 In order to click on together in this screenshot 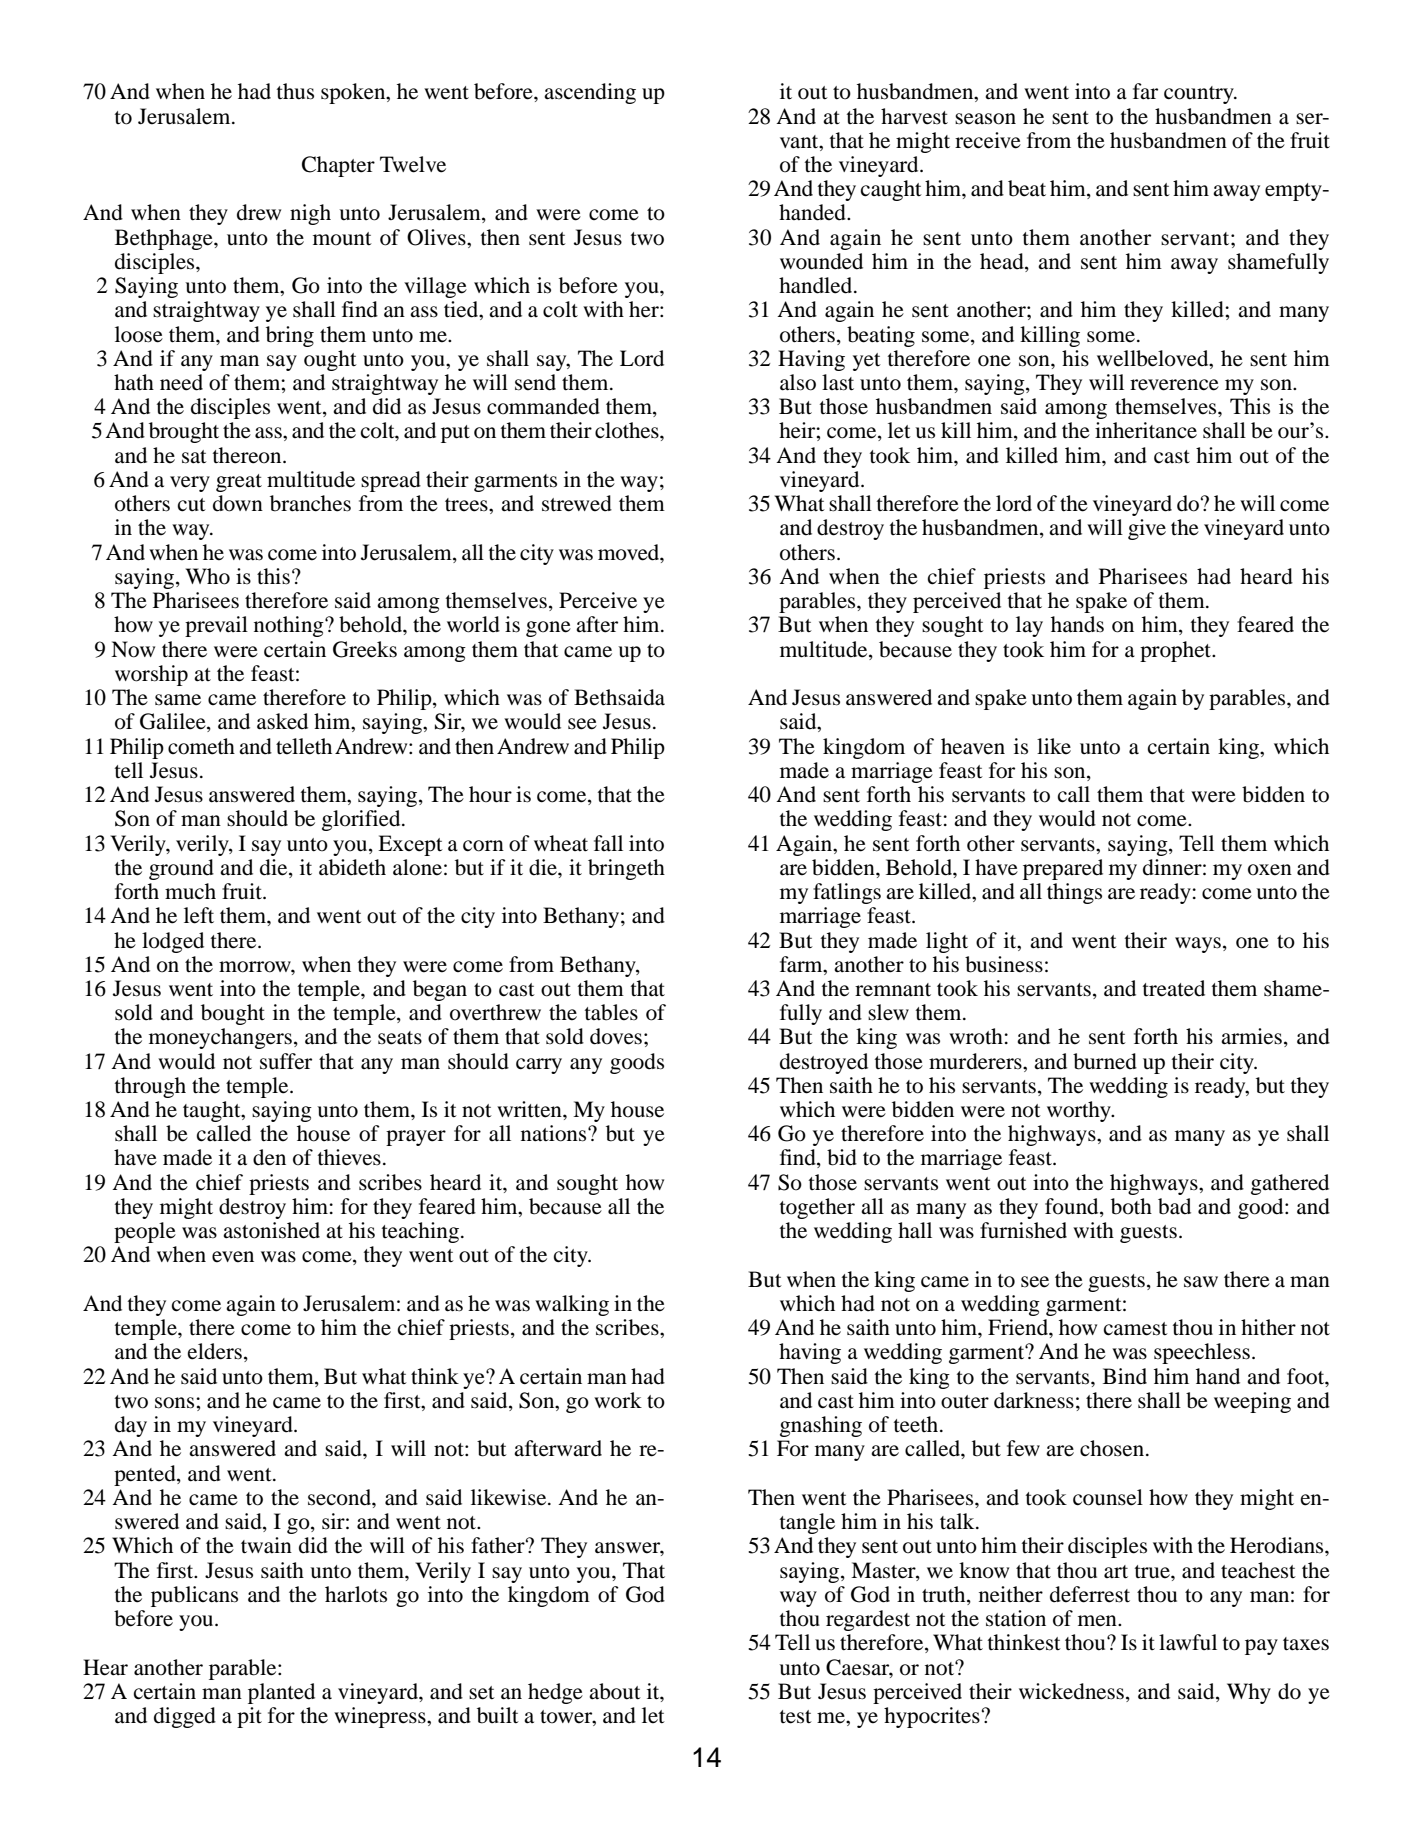, I will do `click(817, 1208)`.
